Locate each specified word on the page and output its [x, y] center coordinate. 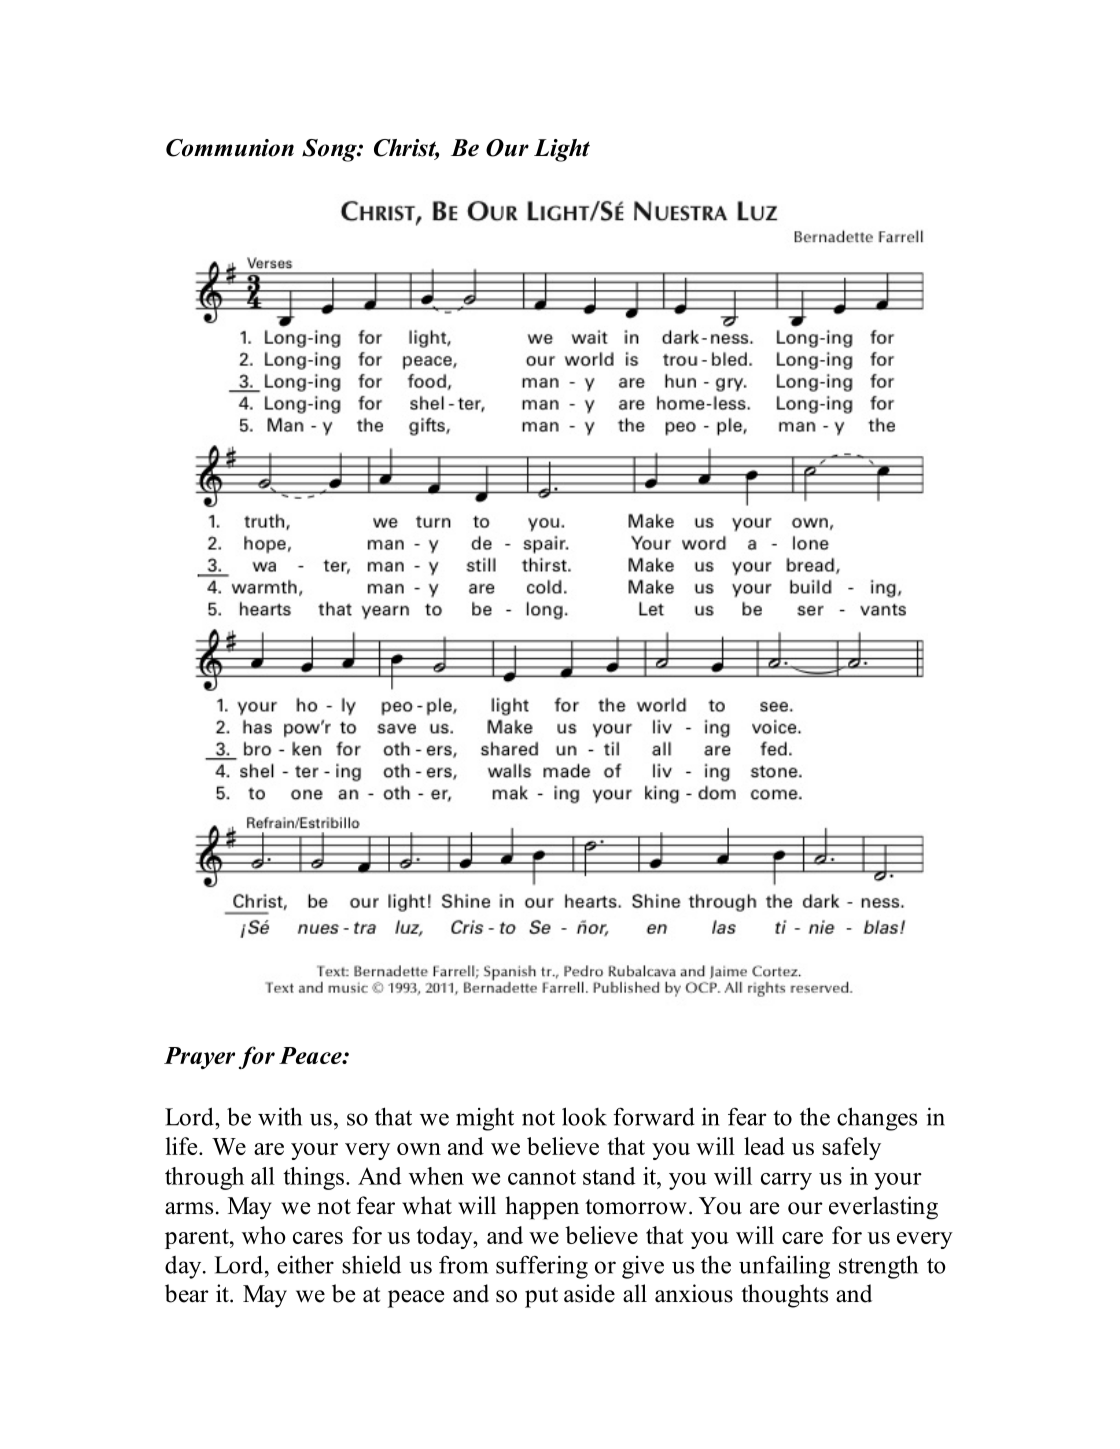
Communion [230, 148]
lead [764, 1146]
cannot [542, 1177]
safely [851, 1148]
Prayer [199, 1058]
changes [877, 1119]
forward [654, 1116]
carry [786, 1181]
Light [562, 150]
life [182, 1146]
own [419, 1149]
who [264, 1235]
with [280, 1116]
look [584, 1116]
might [485, 1119]
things [313, 1178]
